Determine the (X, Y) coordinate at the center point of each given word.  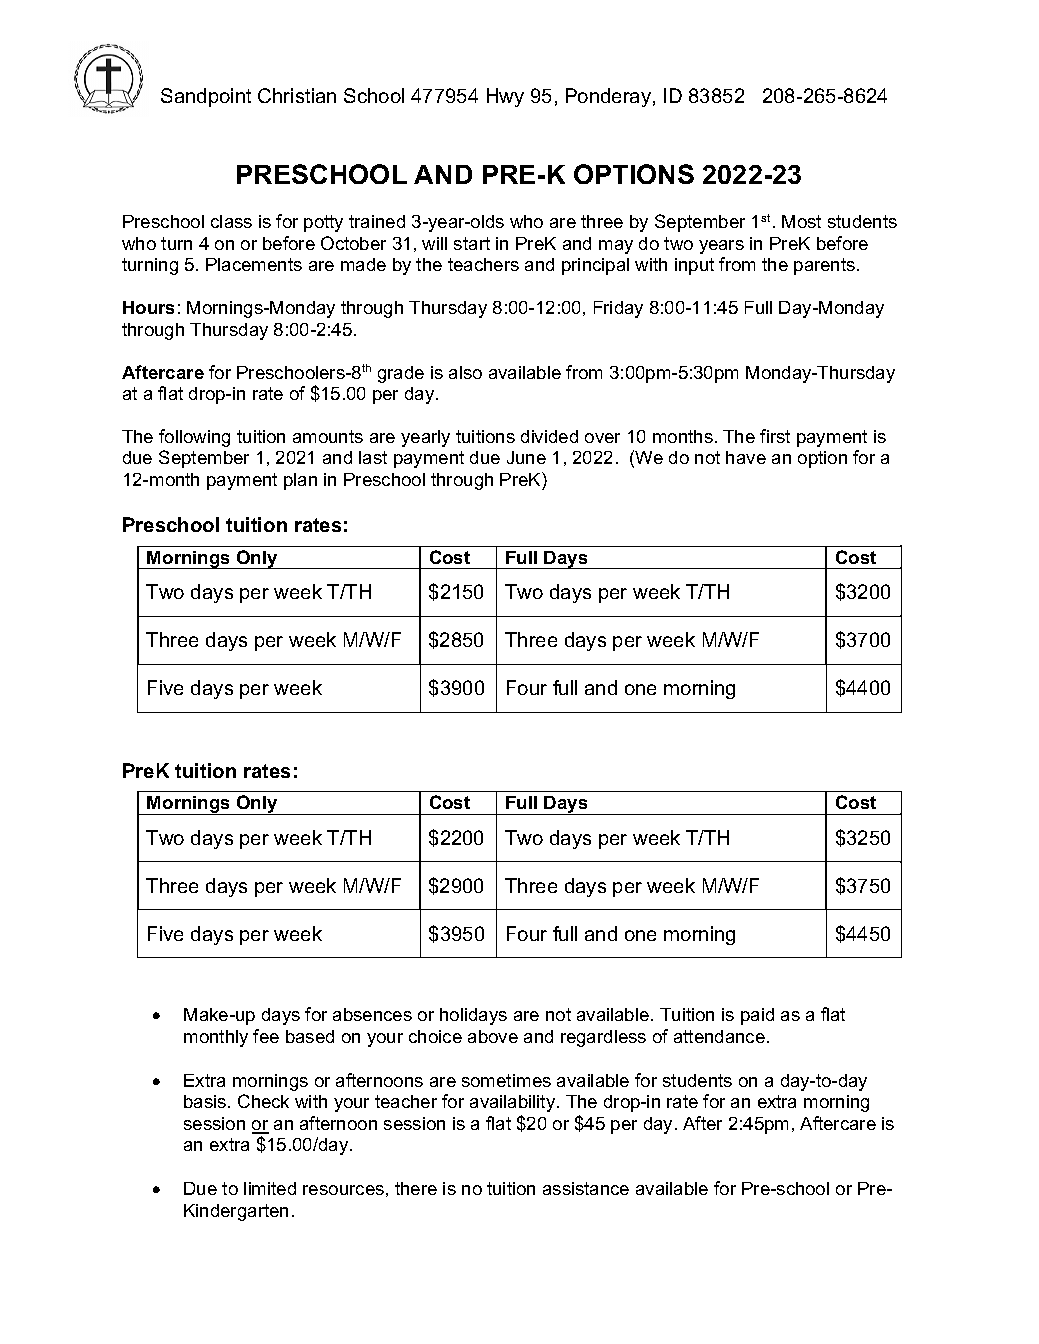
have (746, 457)
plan (300, 481)
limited (270, 1188)
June (526, 457)
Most (801, 221)
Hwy (505, 97)
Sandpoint (206, 97)
